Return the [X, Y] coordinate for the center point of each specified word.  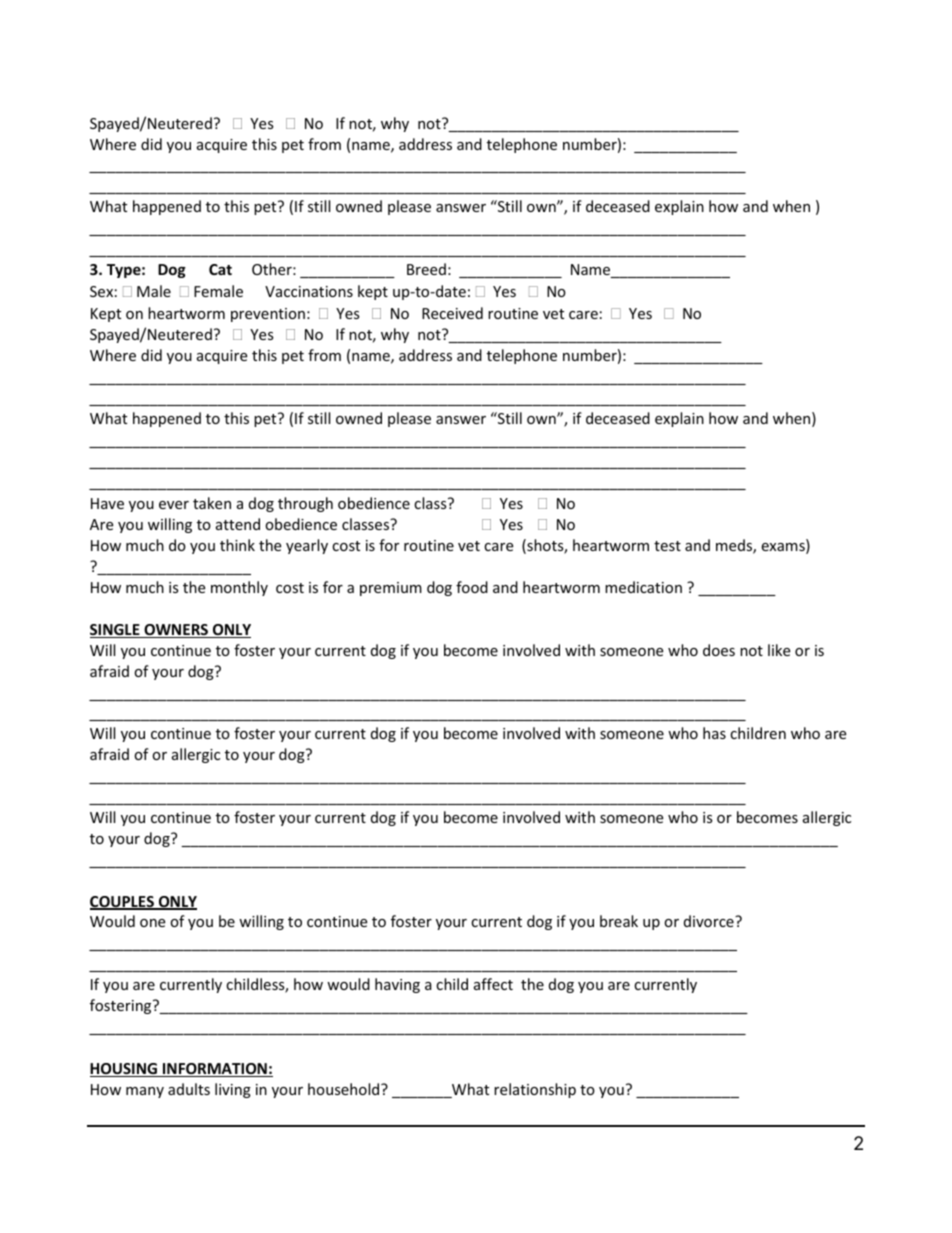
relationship [535, 1090]
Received [452, 313]
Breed [426, 269]
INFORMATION [215, 1070]
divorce [710, 921]
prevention [268, 315]
